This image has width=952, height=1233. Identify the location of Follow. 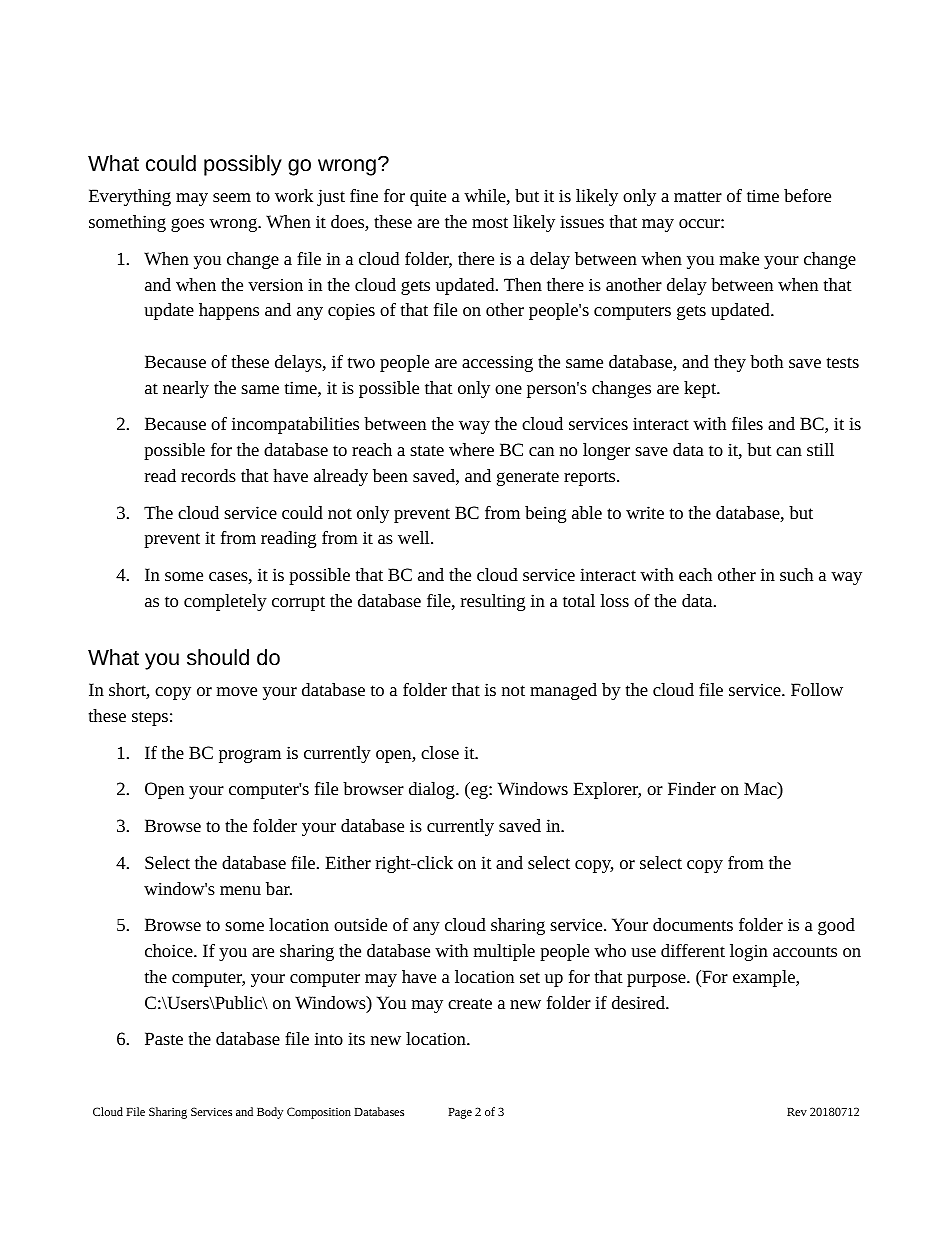
(817, 689).
